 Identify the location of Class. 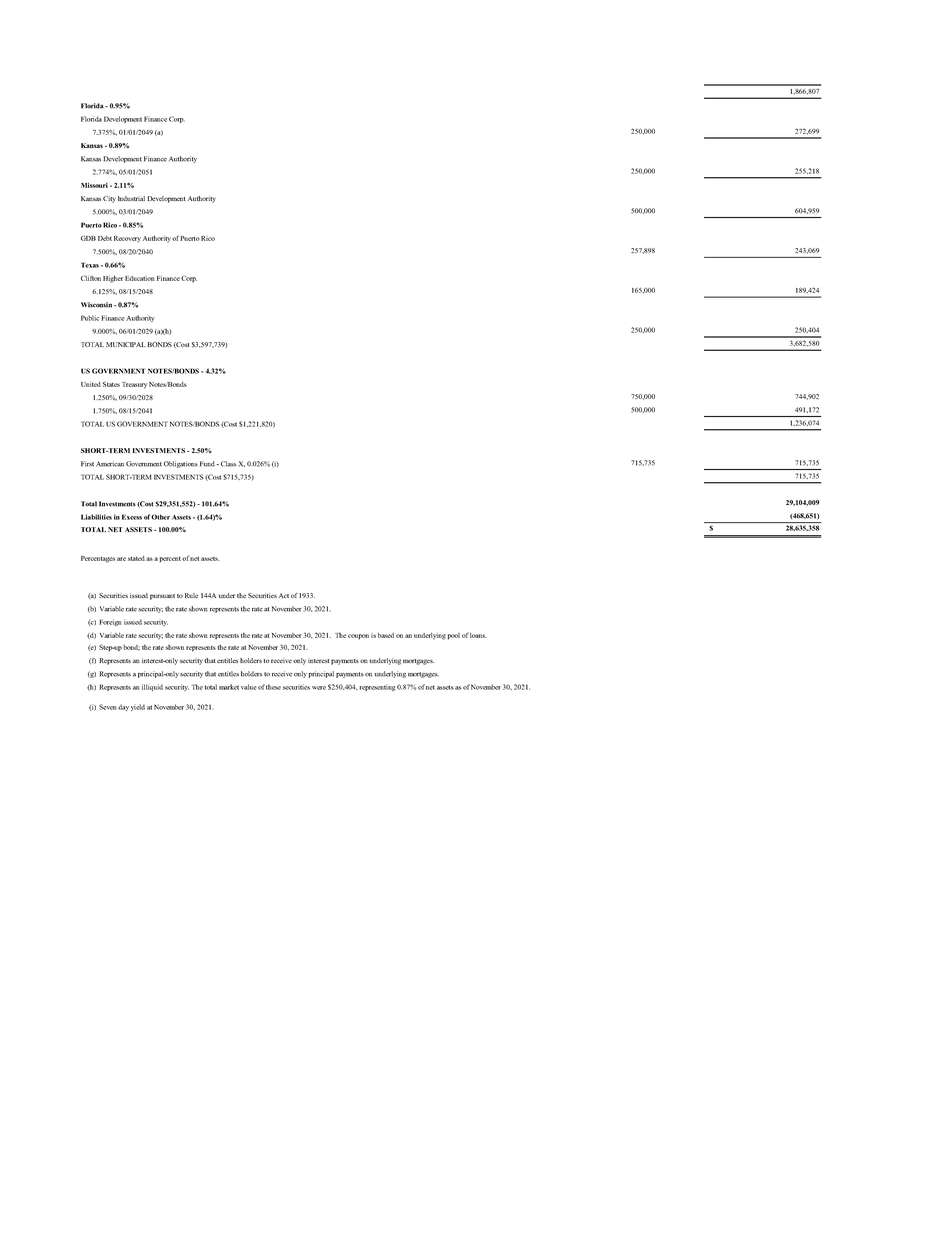
(228, 464).
